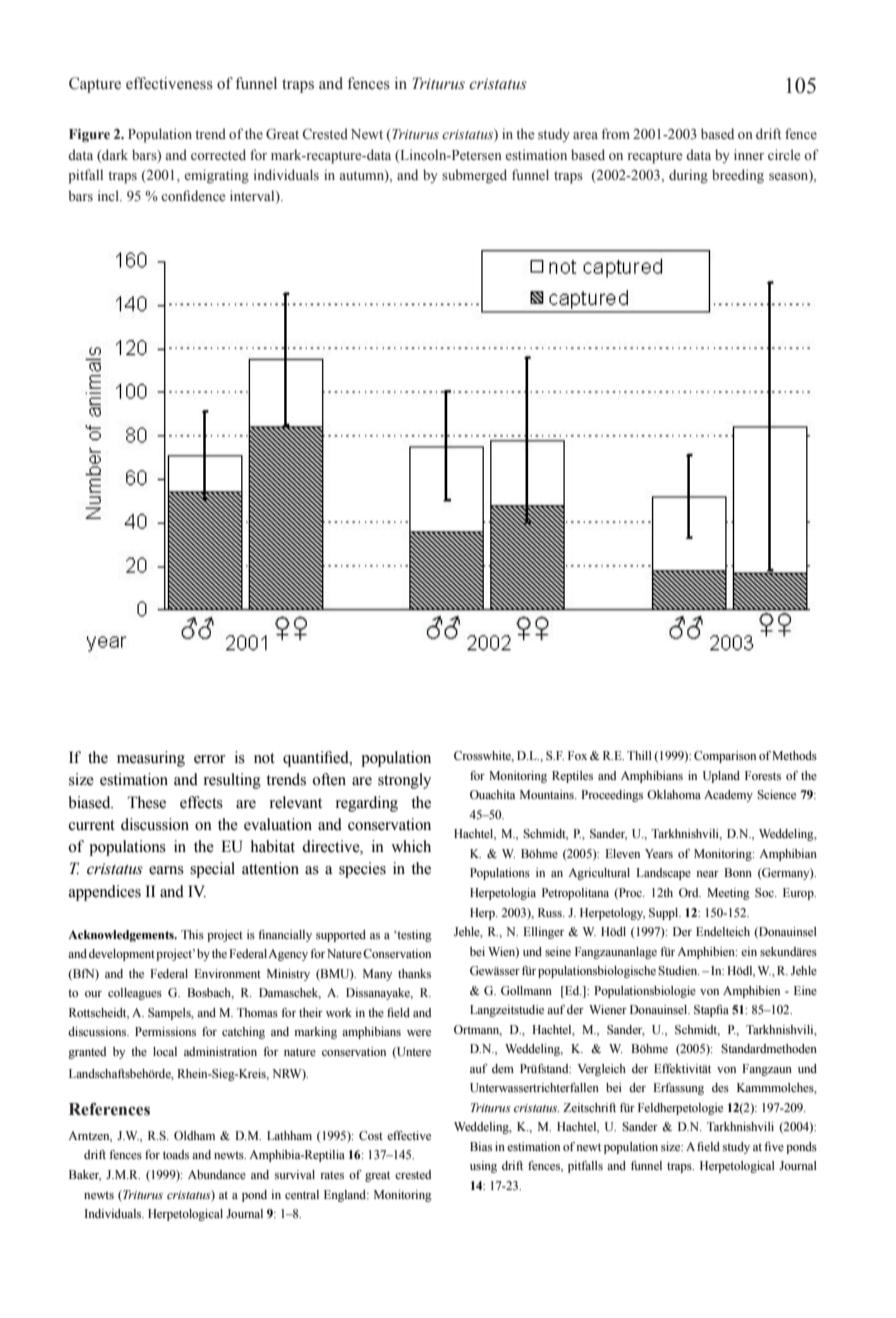 The width and height of the document is (896, 1318). Describe the element at coordinates (577, 755) in the document. I see `Fox` at that location.
